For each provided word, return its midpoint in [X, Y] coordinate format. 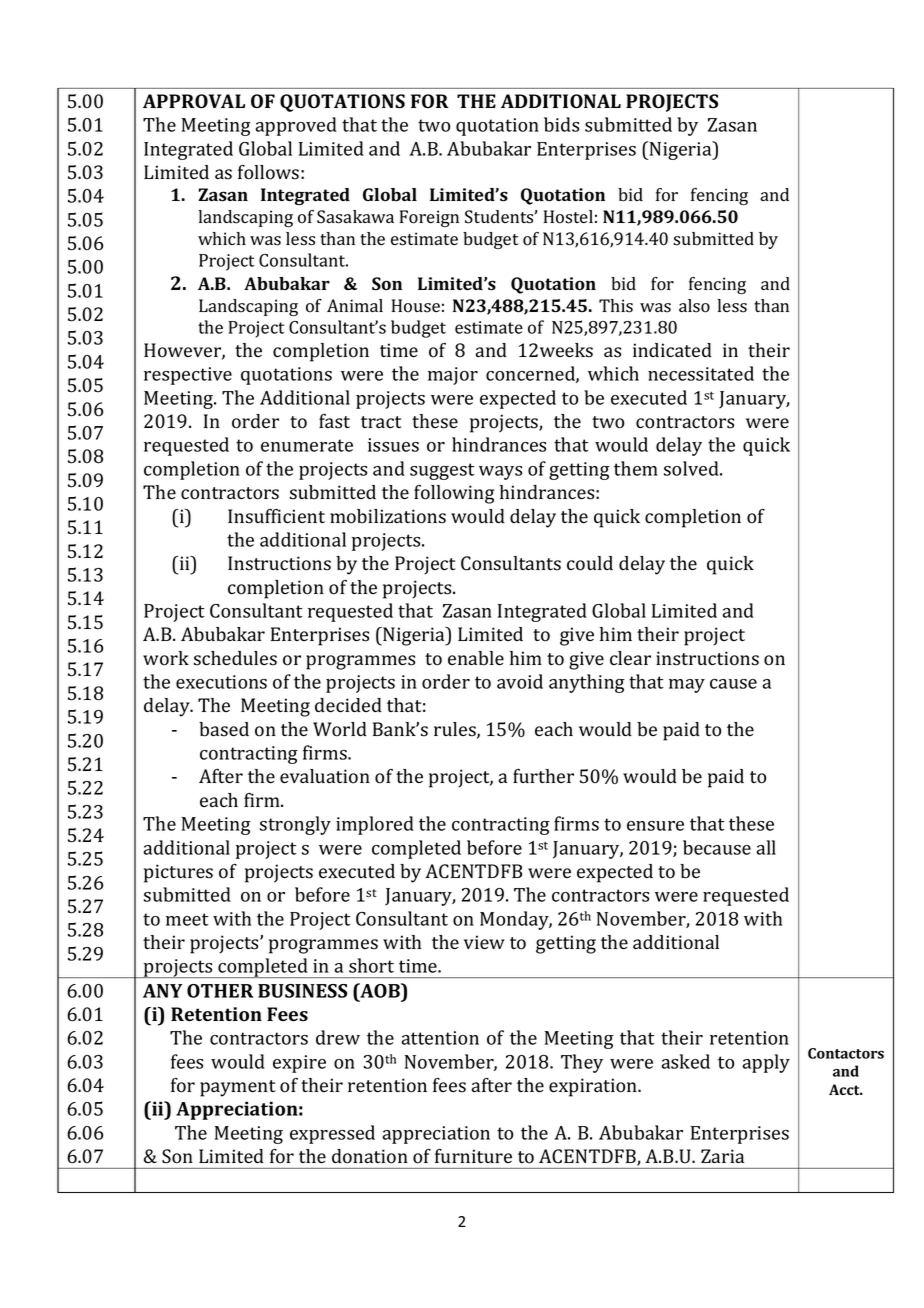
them [636, 468]
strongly [295, 825]
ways [500, 473]
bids [561, 124]
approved [296, 126]
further [543, 776]
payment [237, 1088]
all [766, 847]
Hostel [568, 217]
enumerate [307, 445]
